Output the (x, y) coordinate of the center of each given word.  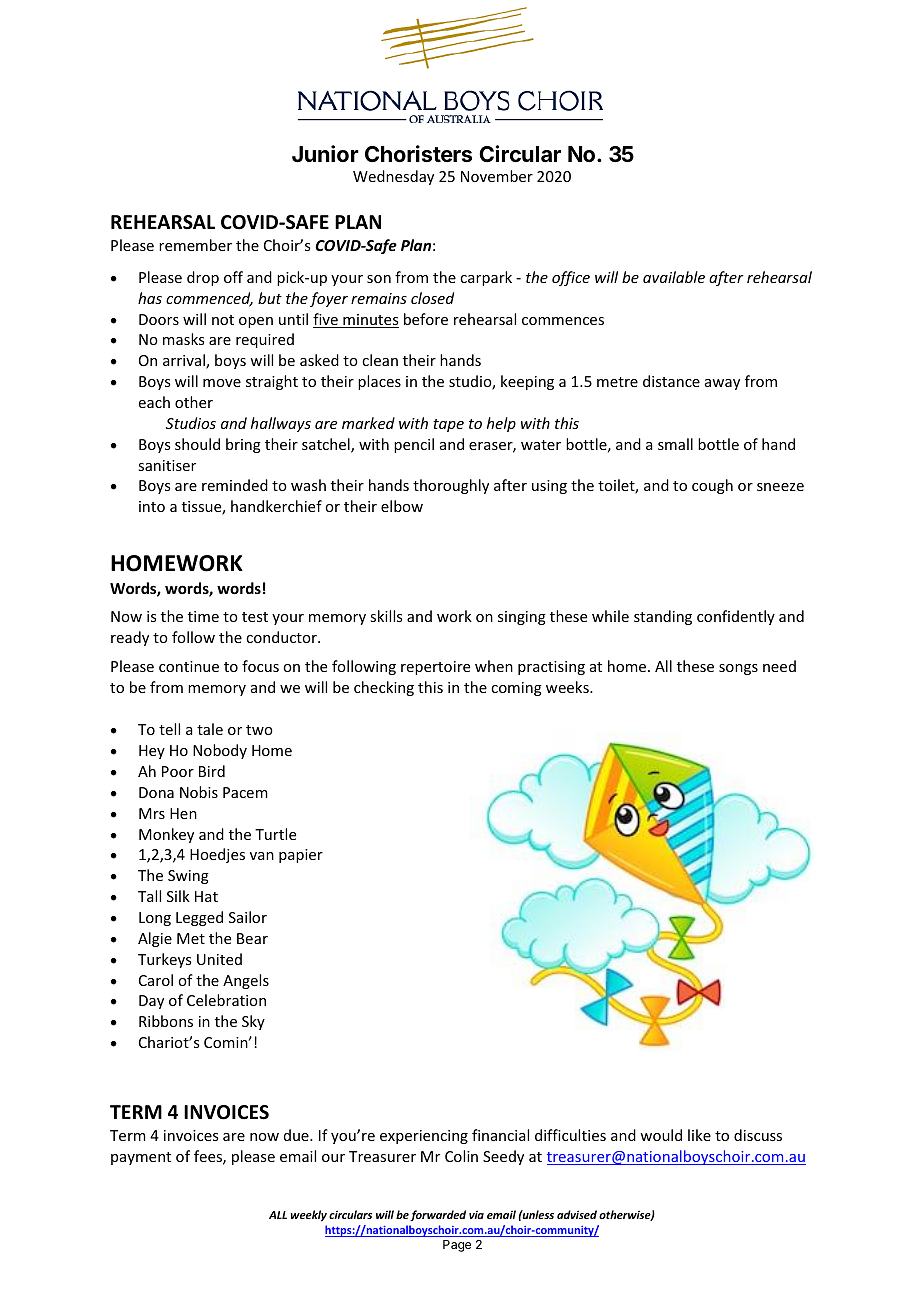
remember (195, 245)
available (674, 277)
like (699, 1135)
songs (738, 669)
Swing (188, 877)
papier (301, 856)
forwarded (438, 1216)
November (497, 176)
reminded (235, 485)
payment (141, 1158)
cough (712, 486)
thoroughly (451, 486)
